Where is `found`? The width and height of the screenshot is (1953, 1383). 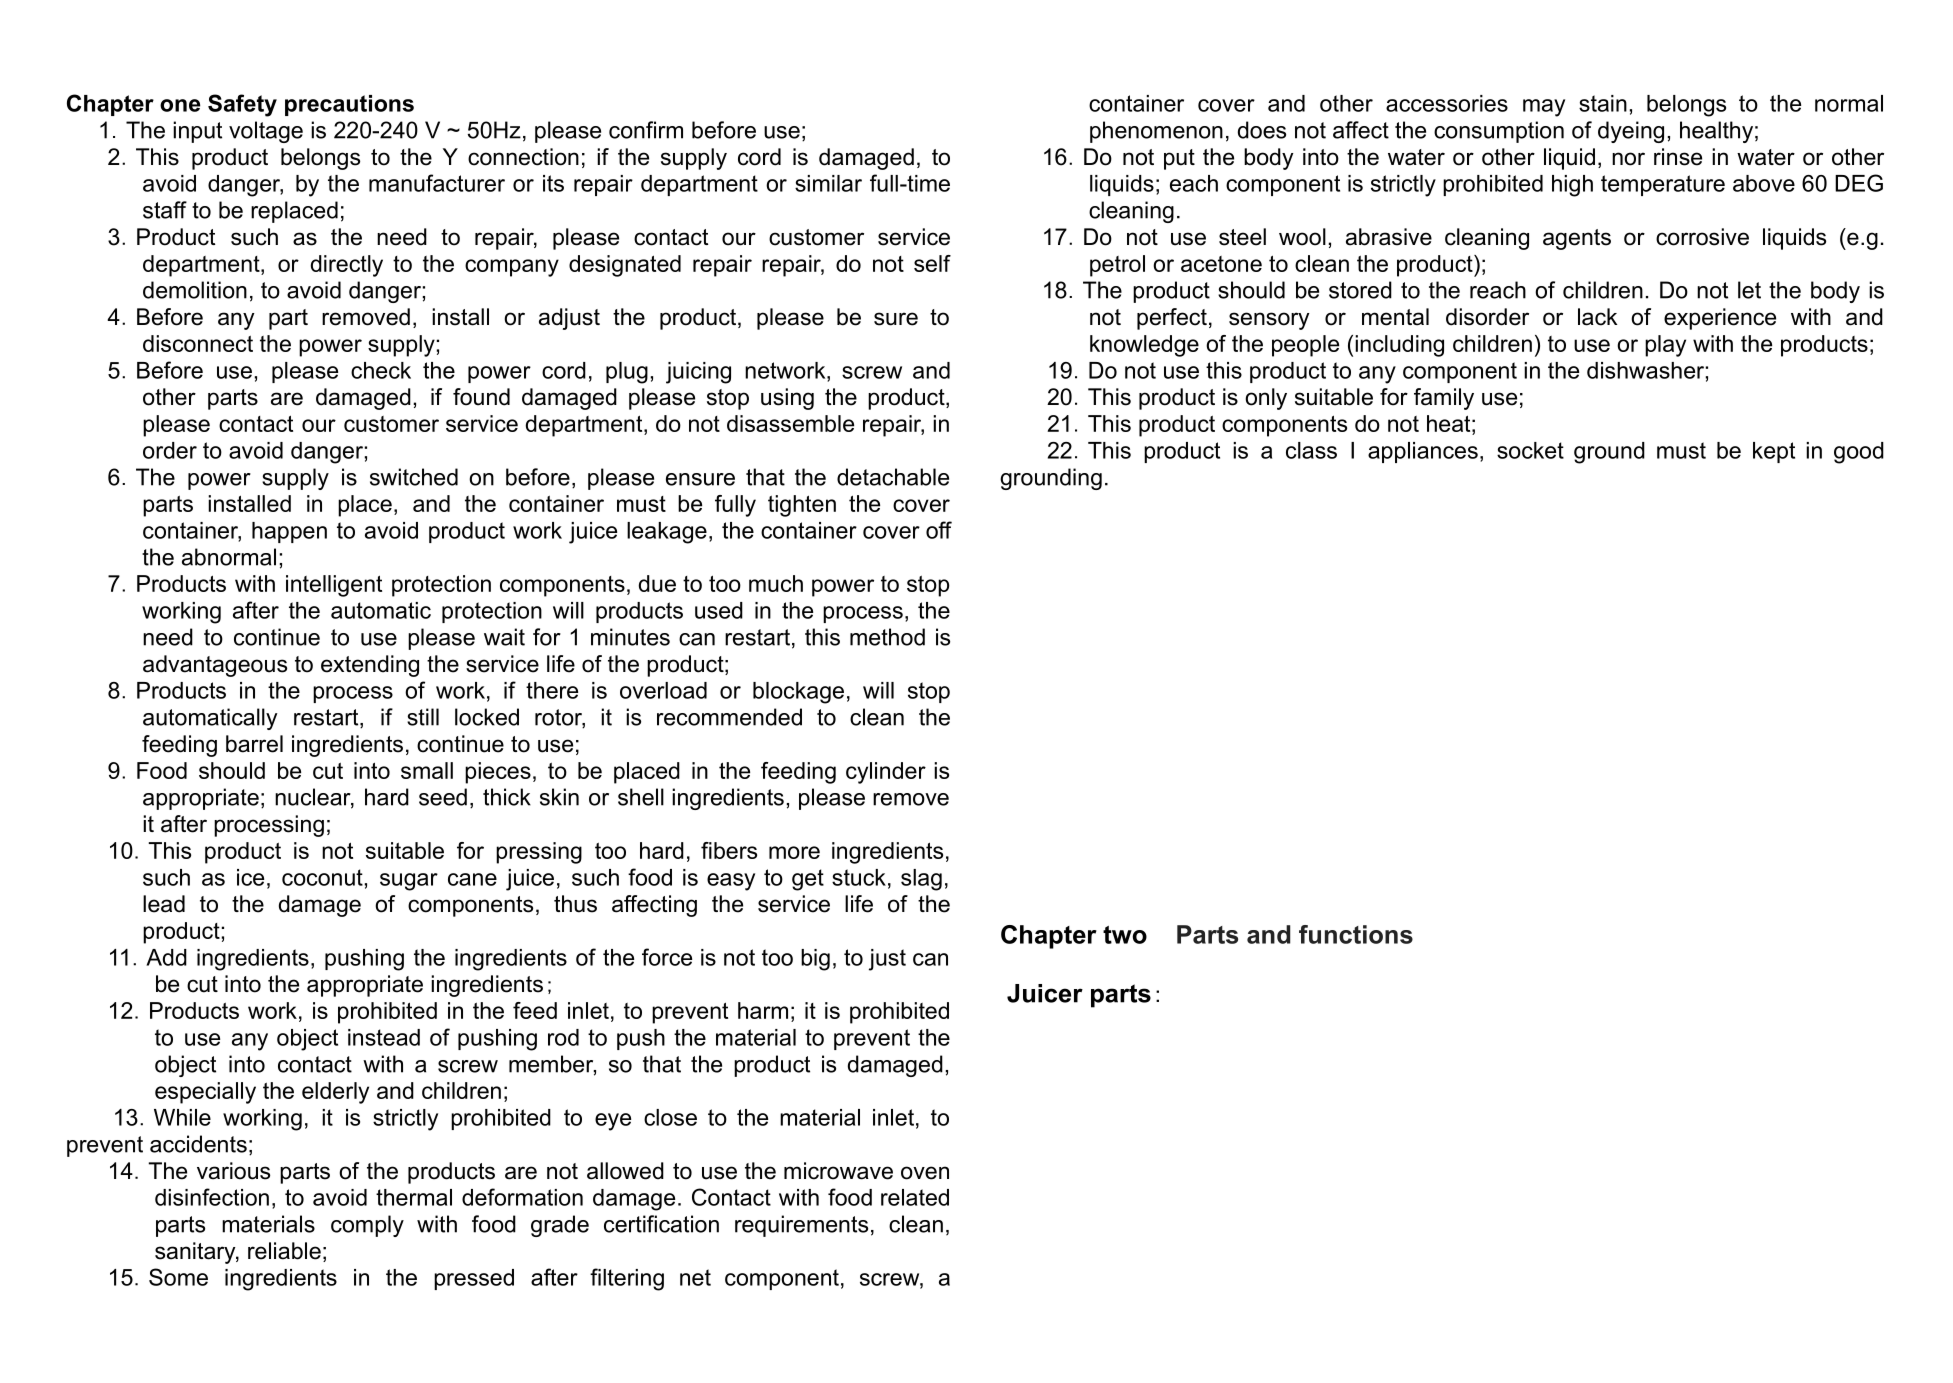 found is located at coordinates (481, 397).
